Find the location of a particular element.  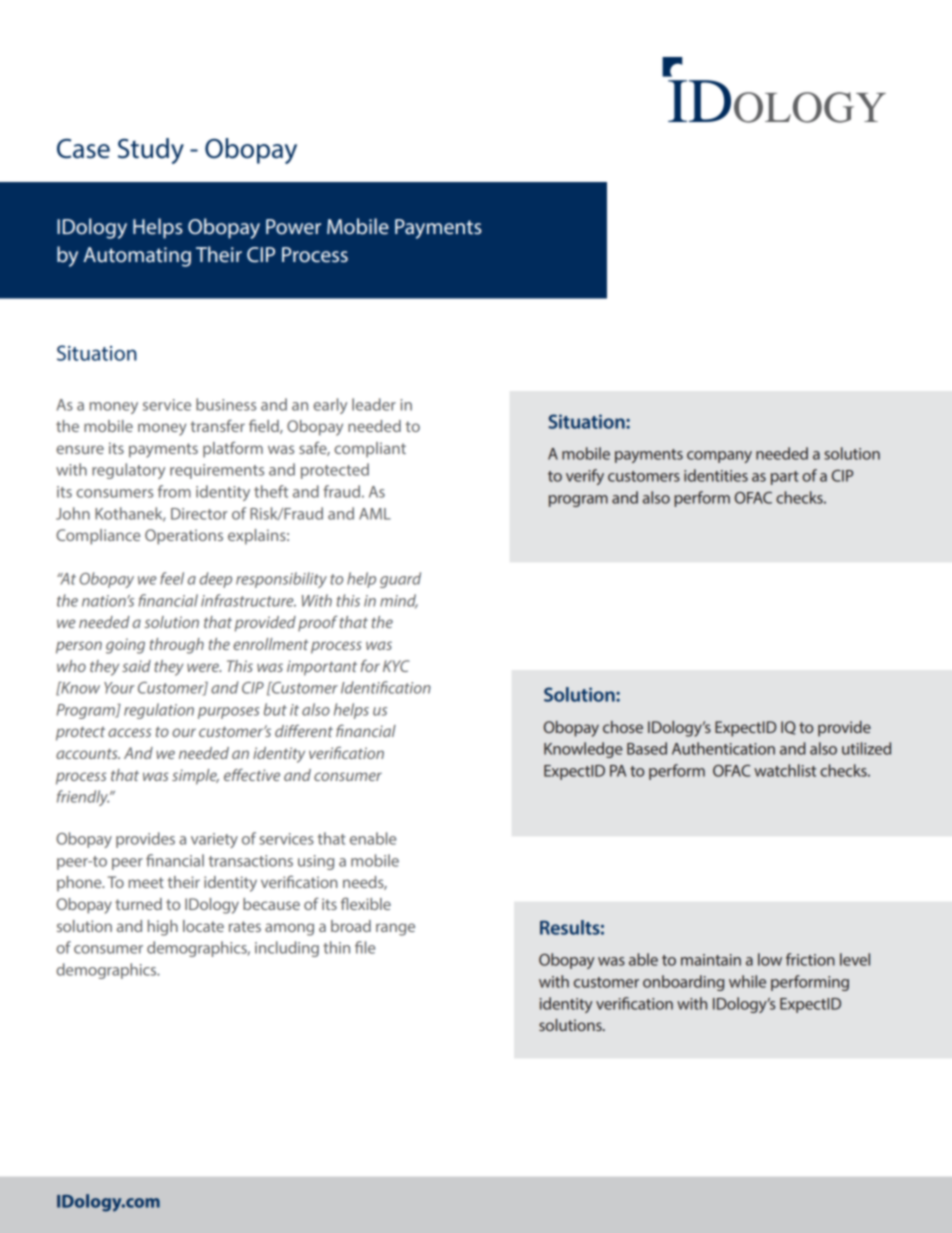

Power is located at coordinates (293, 227).
